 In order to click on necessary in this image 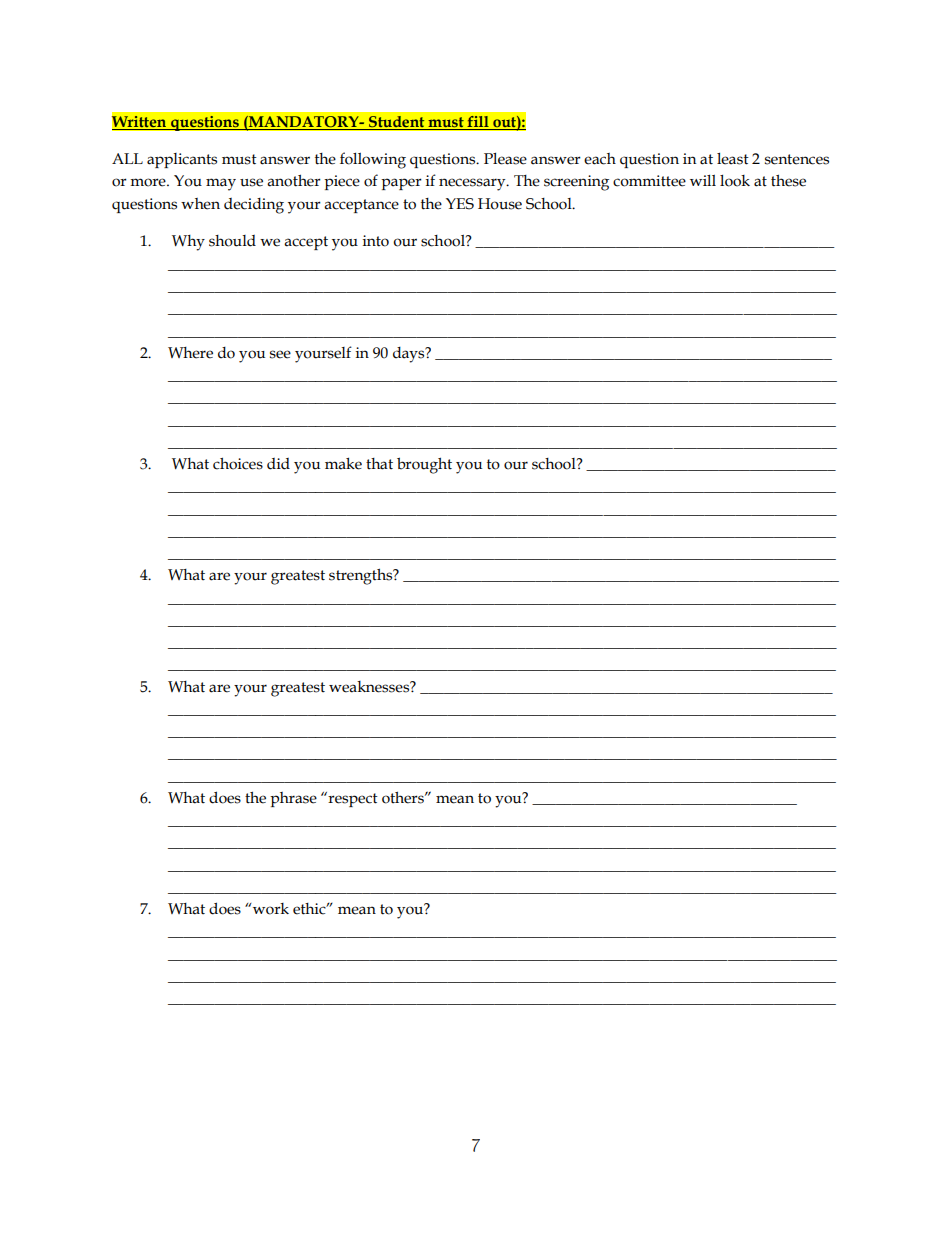, I will do `click(473, 184)`.
